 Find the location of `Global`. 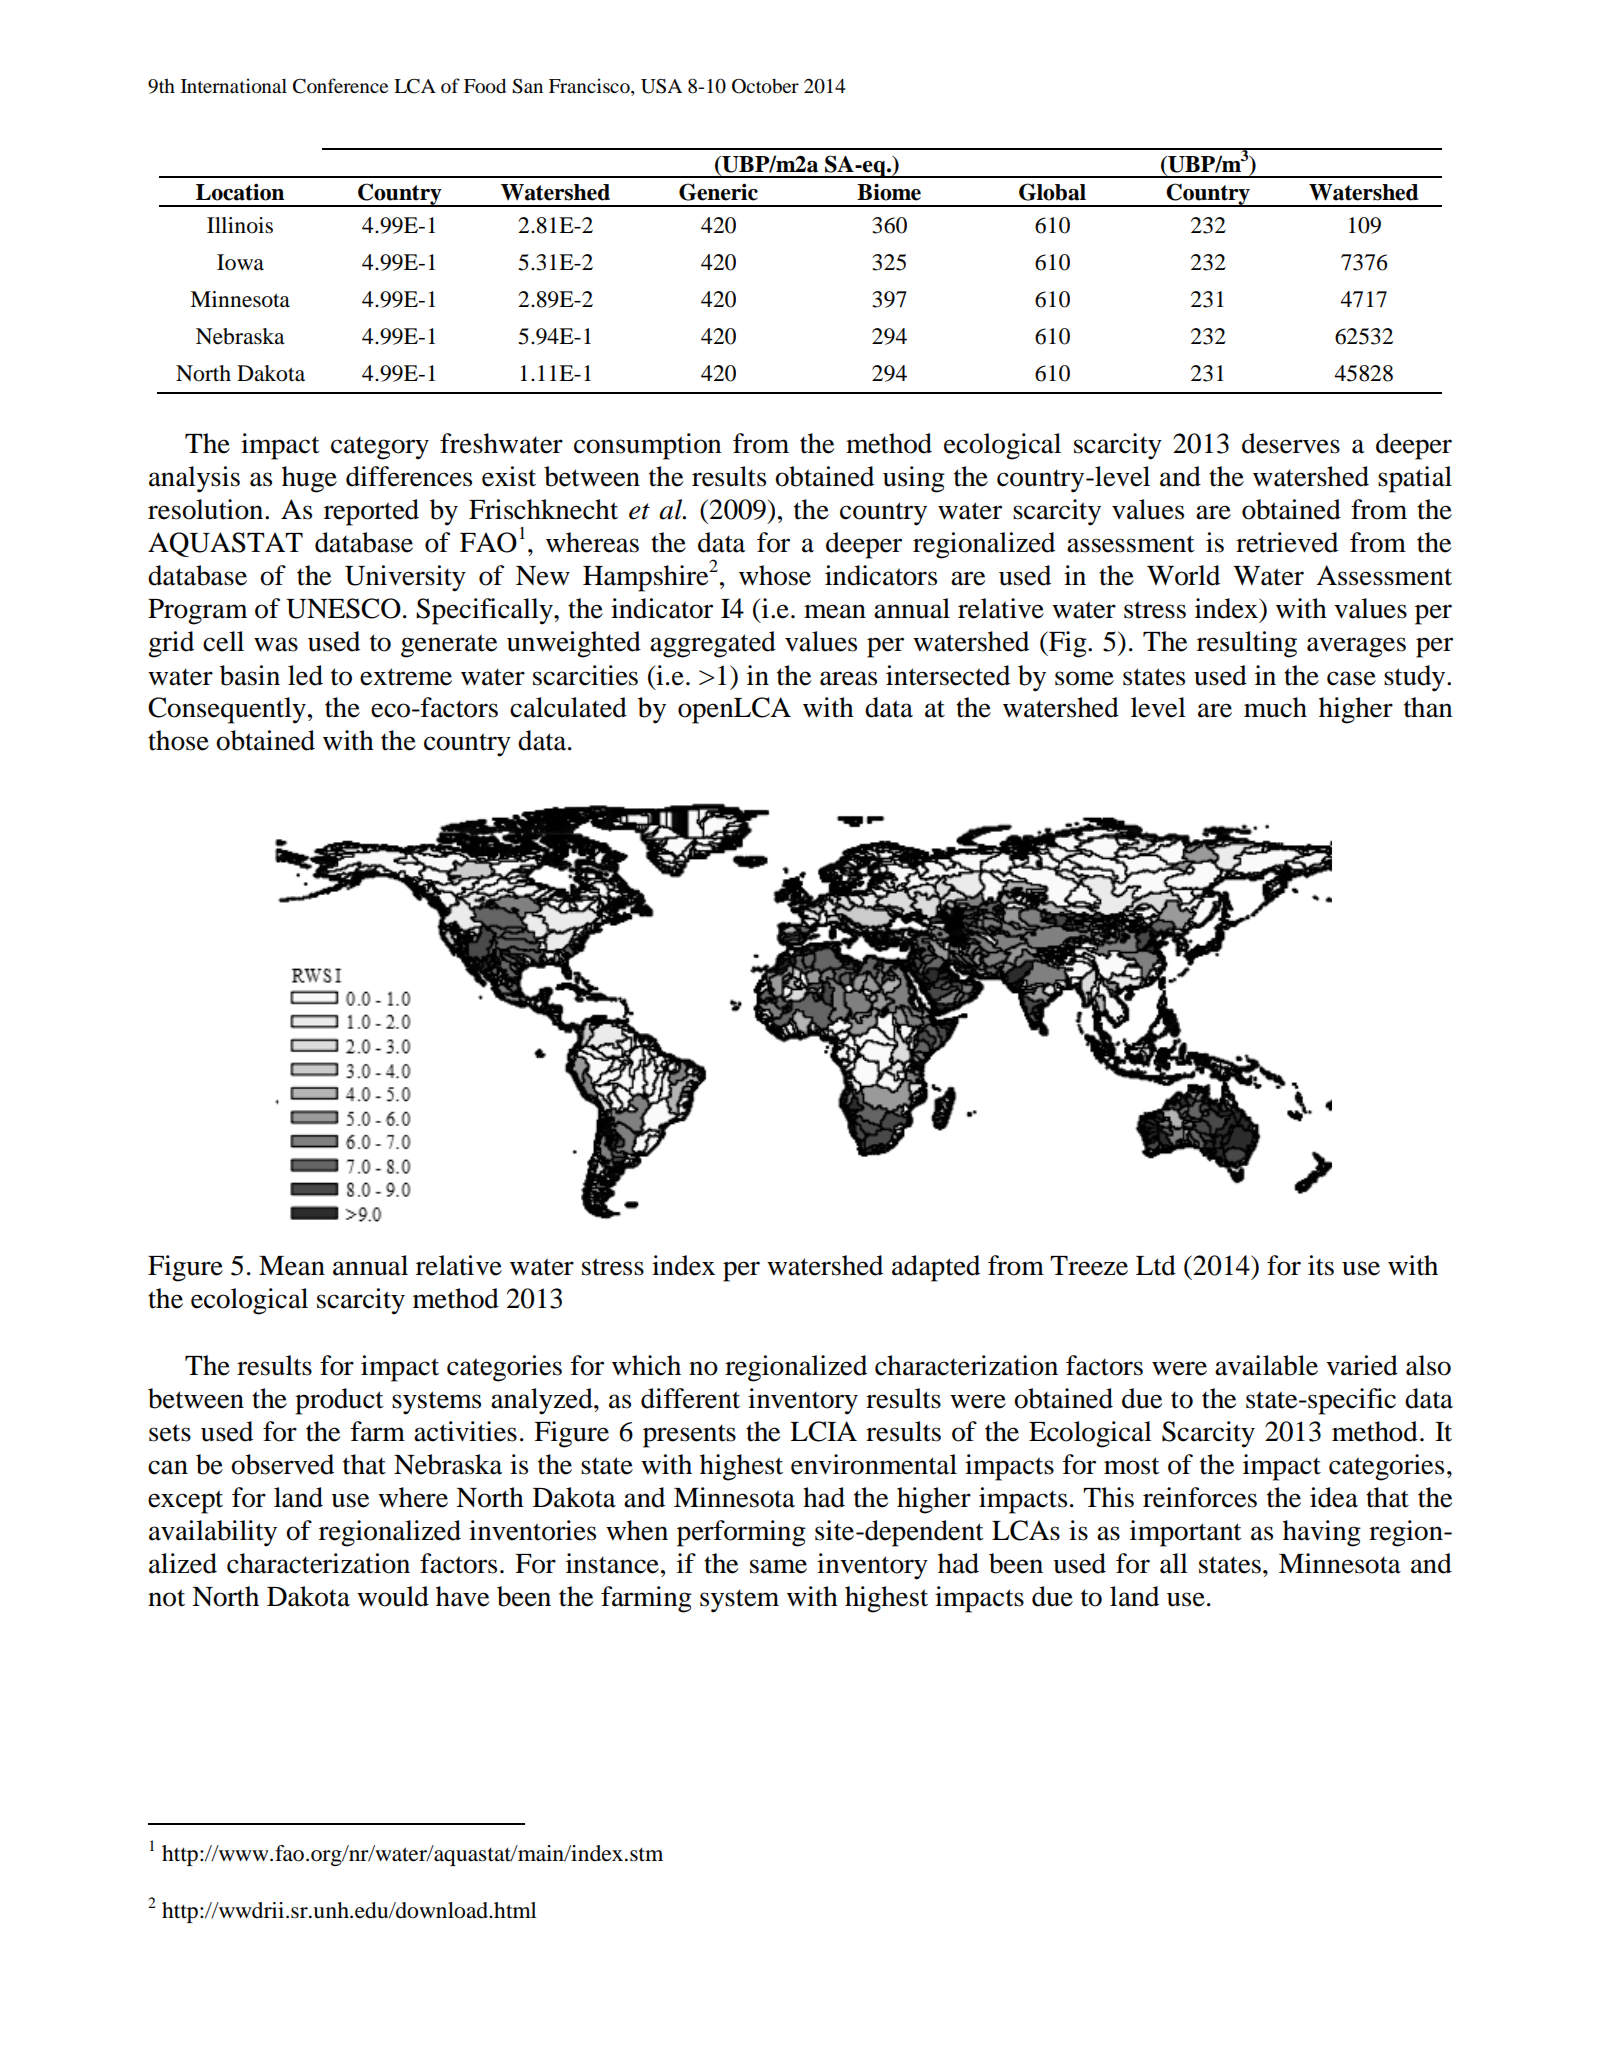

Global is located at coordinates (1052, 192).
